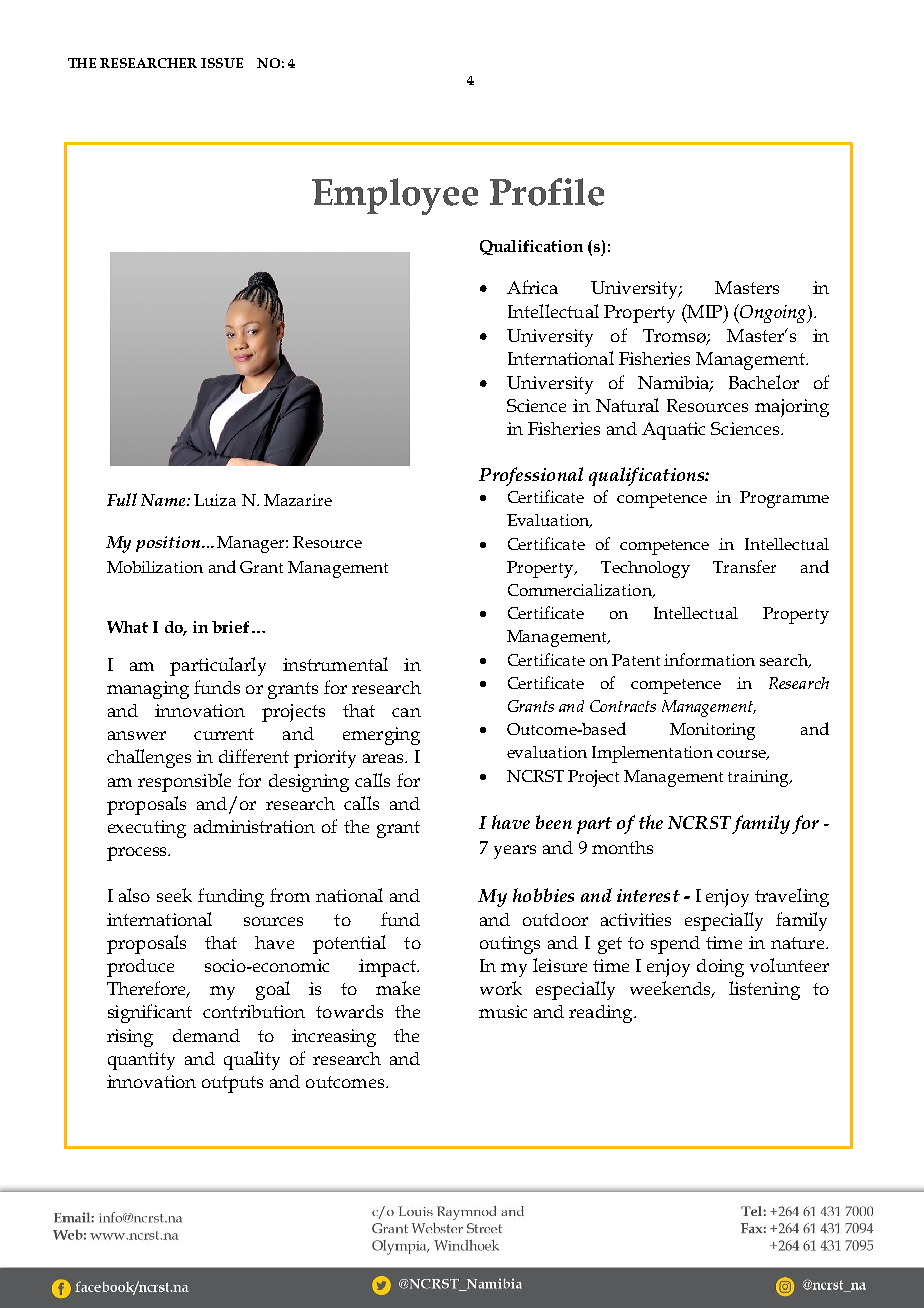  What do you see at coordinates (381, 736) in the document?
I see `emerging` at bounding box center [381, 736].
